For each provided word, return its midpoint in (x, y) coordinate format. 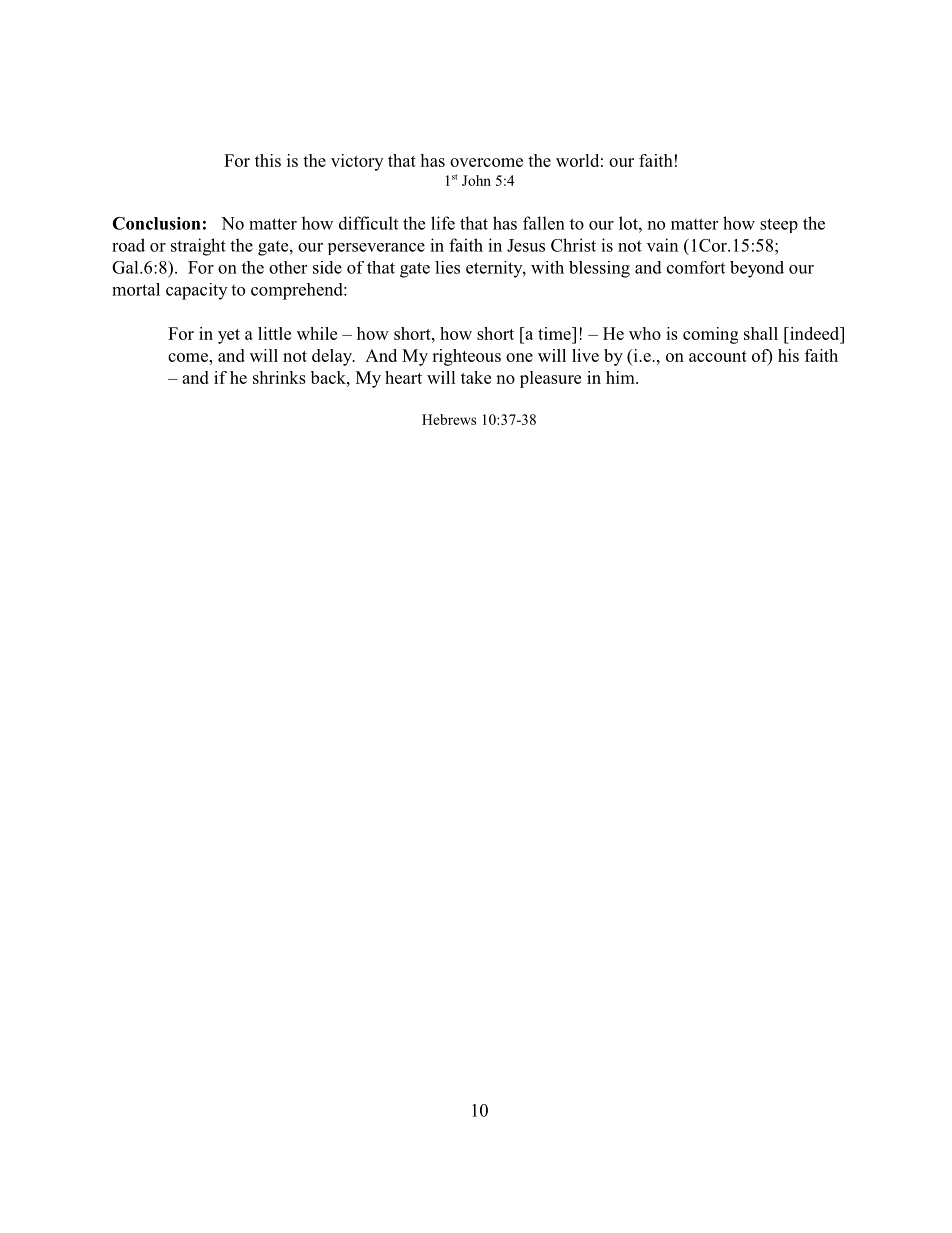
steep (779, 225)
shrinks (279, 377)
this (268, 160)
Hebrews (449, 419)
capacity (196, 291)
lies (447, 267)
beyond (757, 269)
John (476, 180)
